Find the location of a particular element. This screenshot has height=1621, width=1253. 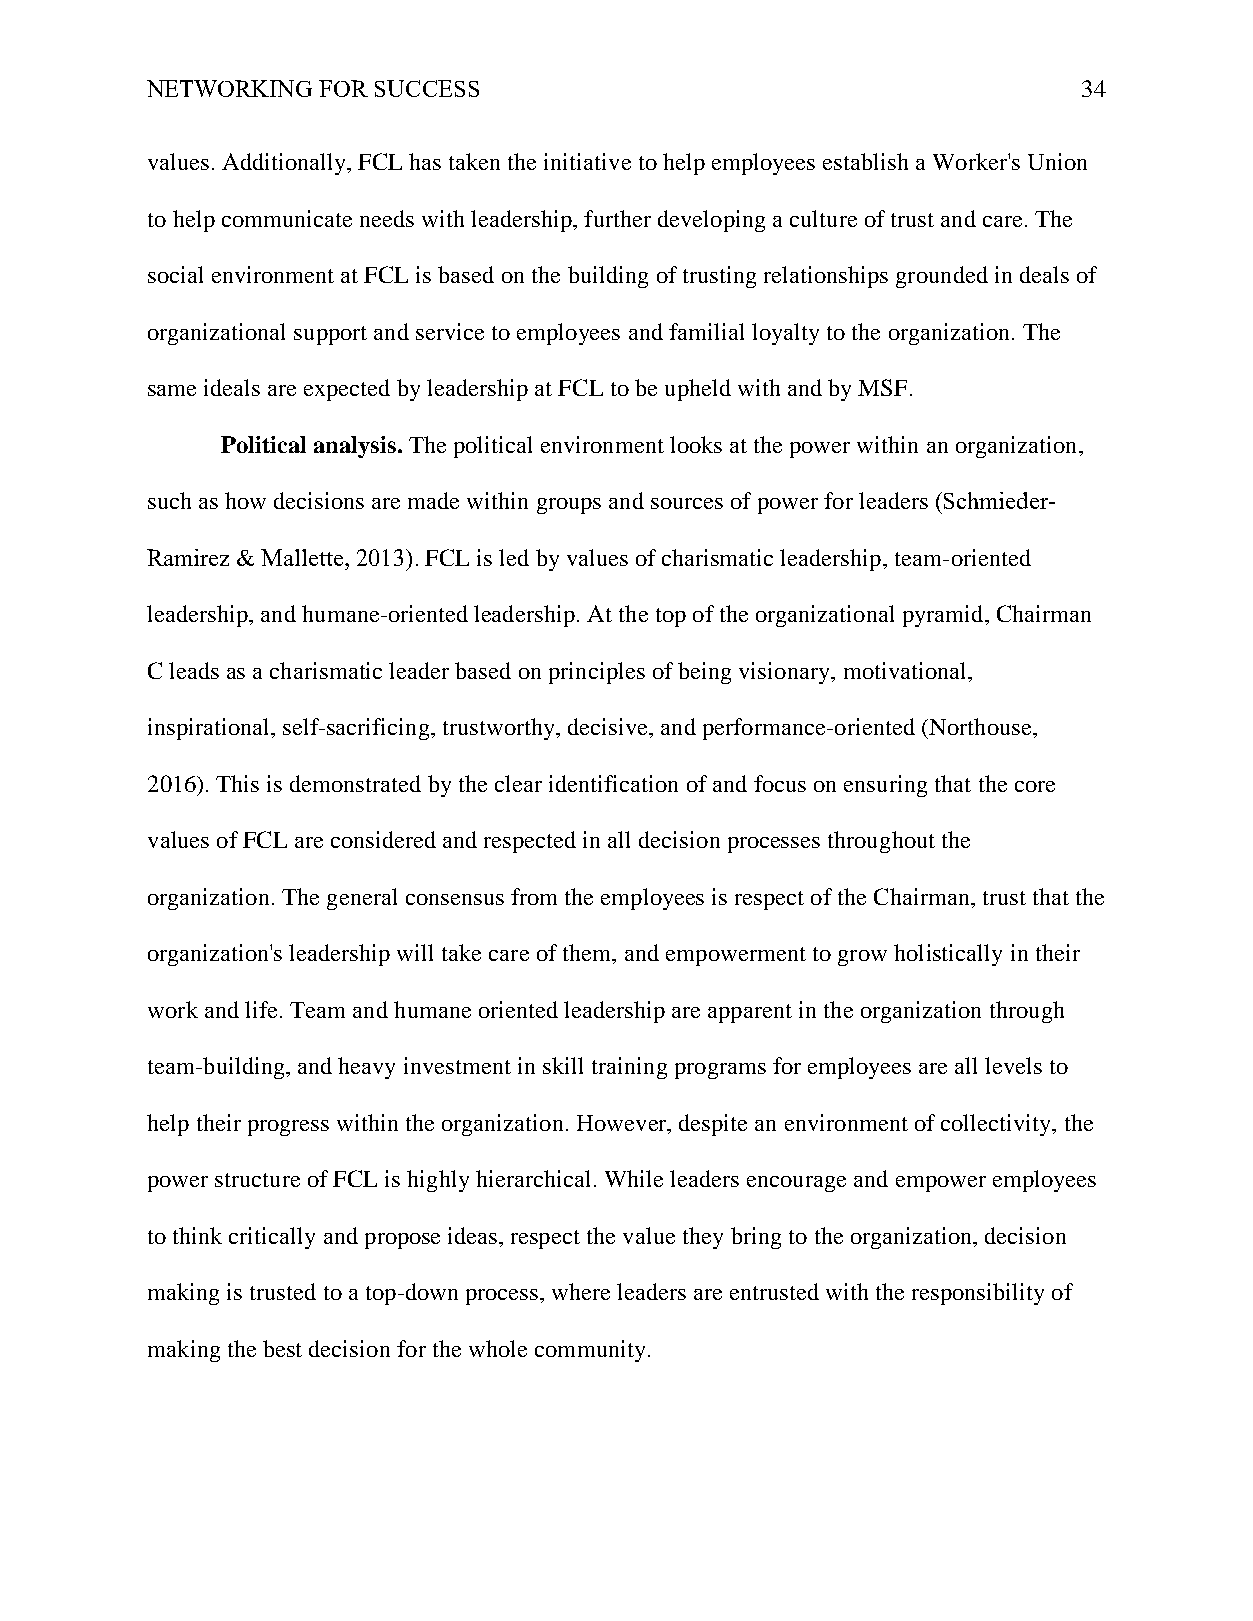

decisive is located at coordinates (609, 726).
